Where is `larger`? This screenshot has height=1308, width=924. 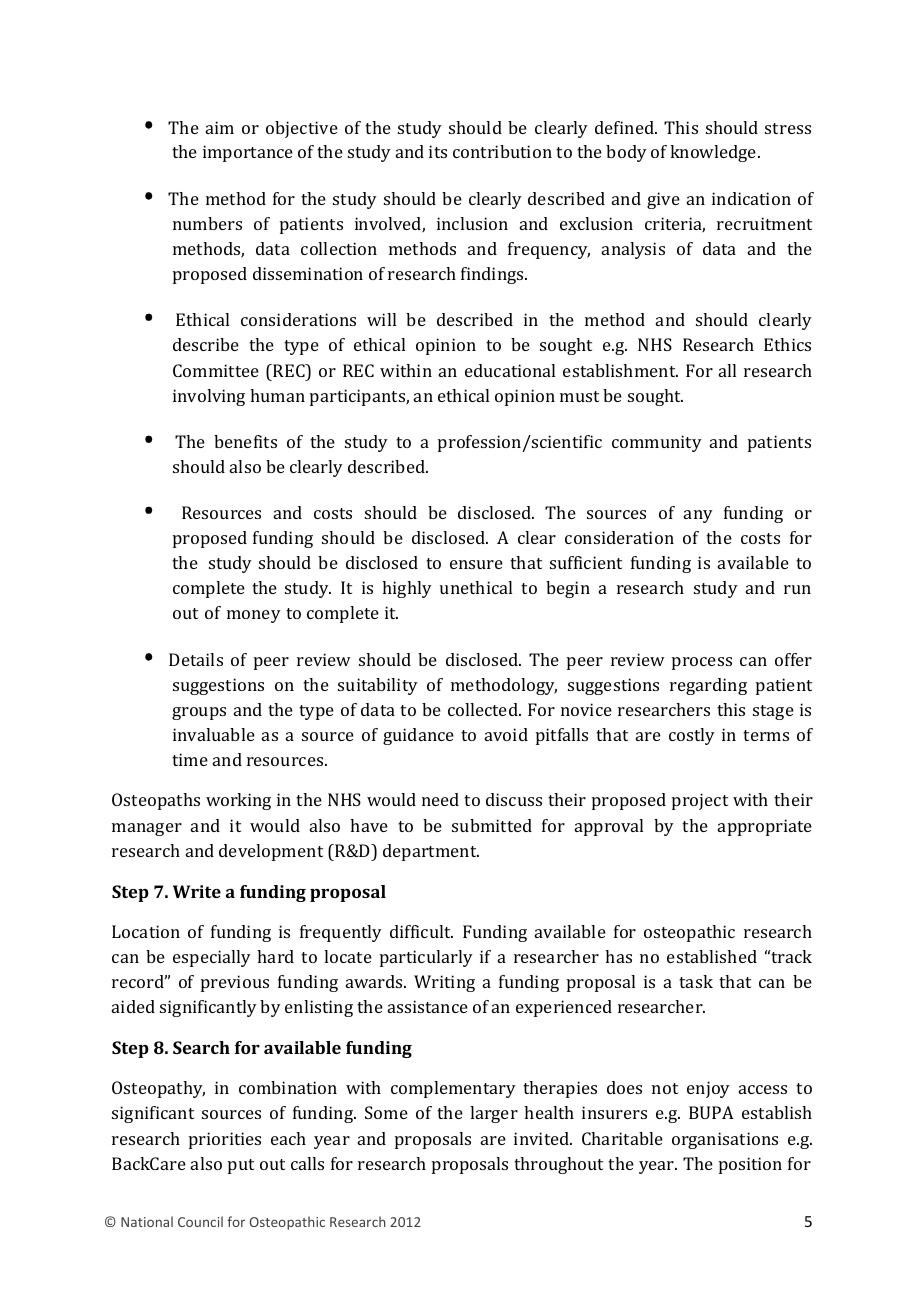
larger is located at coordinates (494, 1114).
